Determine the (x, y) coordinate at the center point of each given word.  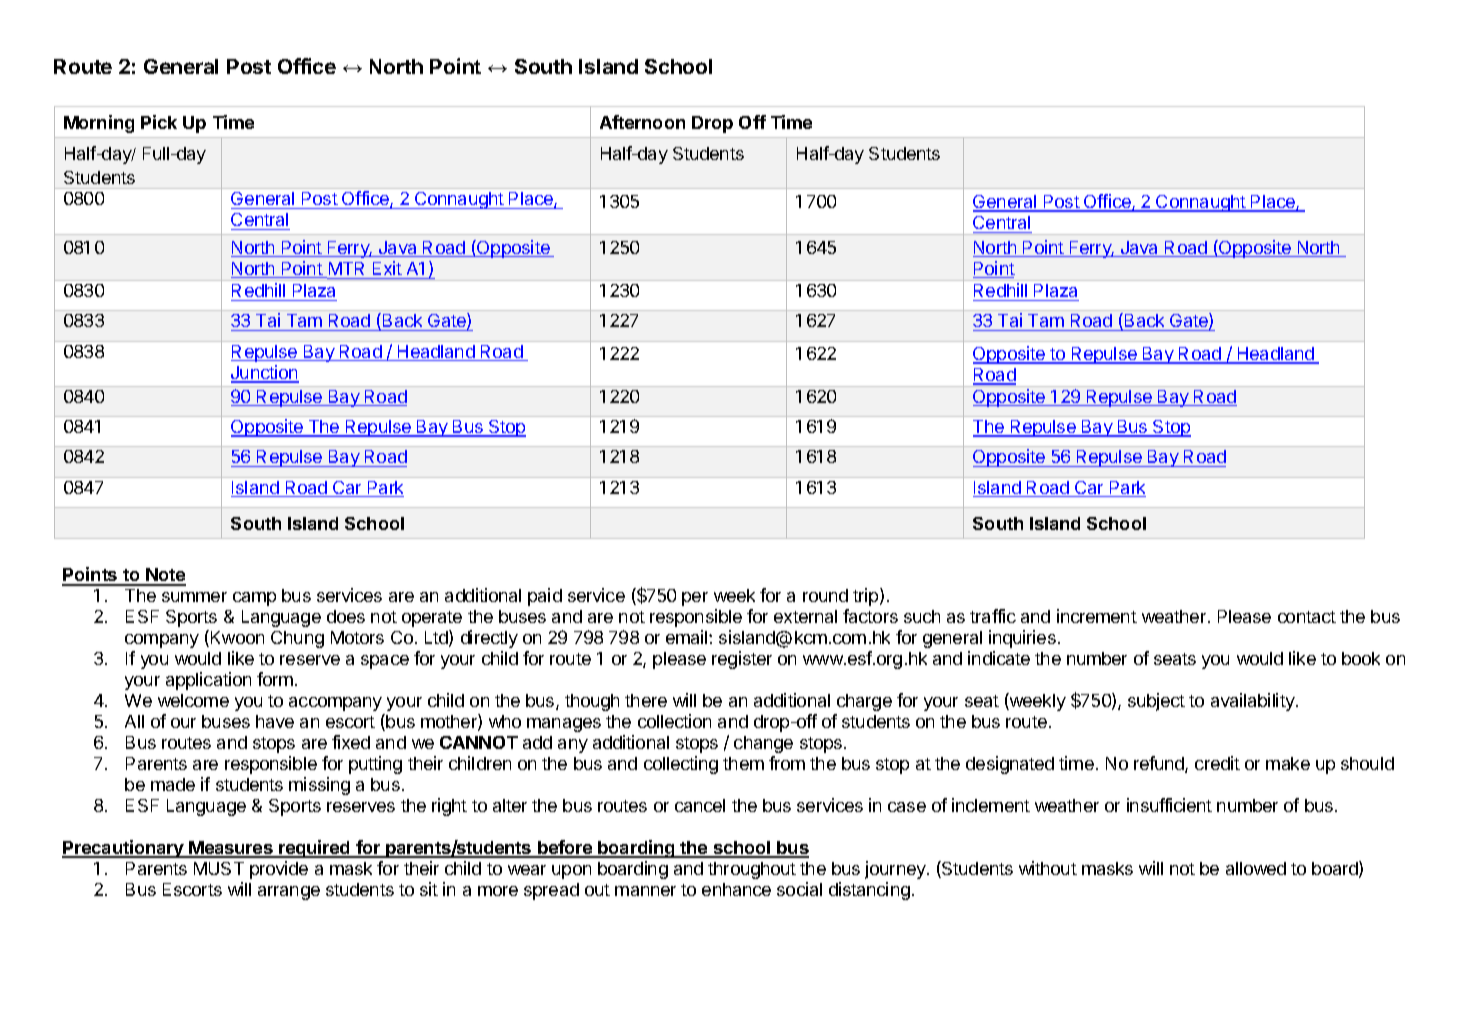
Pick (159, 122)
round (825, 595)
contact (1307, 617)
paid (545, 597)
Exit (387, 268)
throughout (752, 870)
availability (1254, 702)
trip (867, 597)
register (742, 660)
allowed (1256, 868)
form (275, 679)
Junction (265, 373)
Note (165, 576)
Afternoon (642, 122)
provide (279, 870)
